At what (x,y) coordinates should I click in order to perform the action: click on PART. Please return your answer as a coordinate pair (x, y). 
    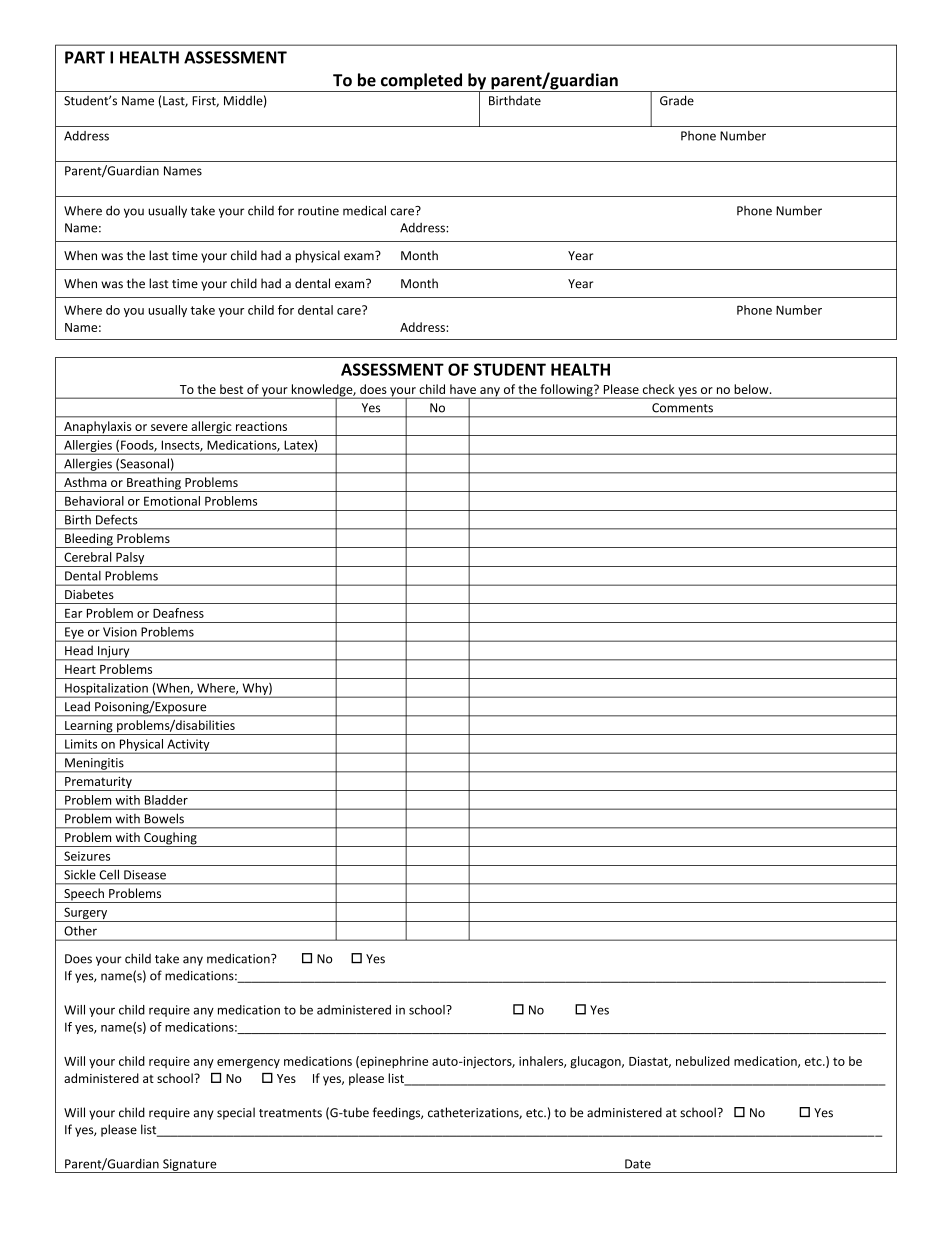
    Looking at the image, I should click on (85, 57).
